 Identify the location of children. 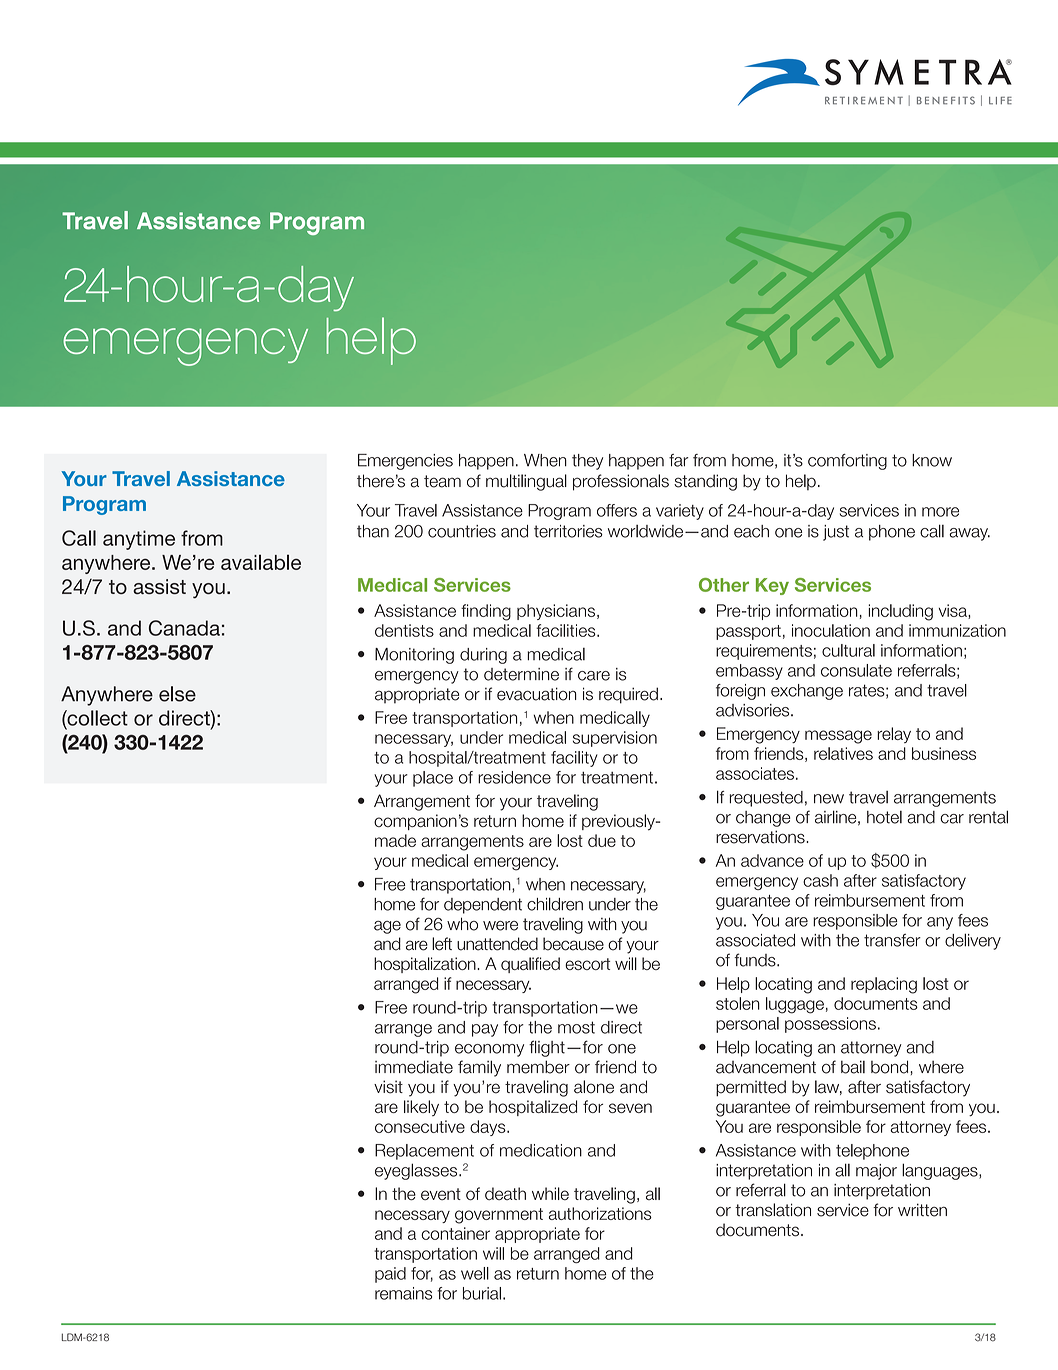
(555, 904).
